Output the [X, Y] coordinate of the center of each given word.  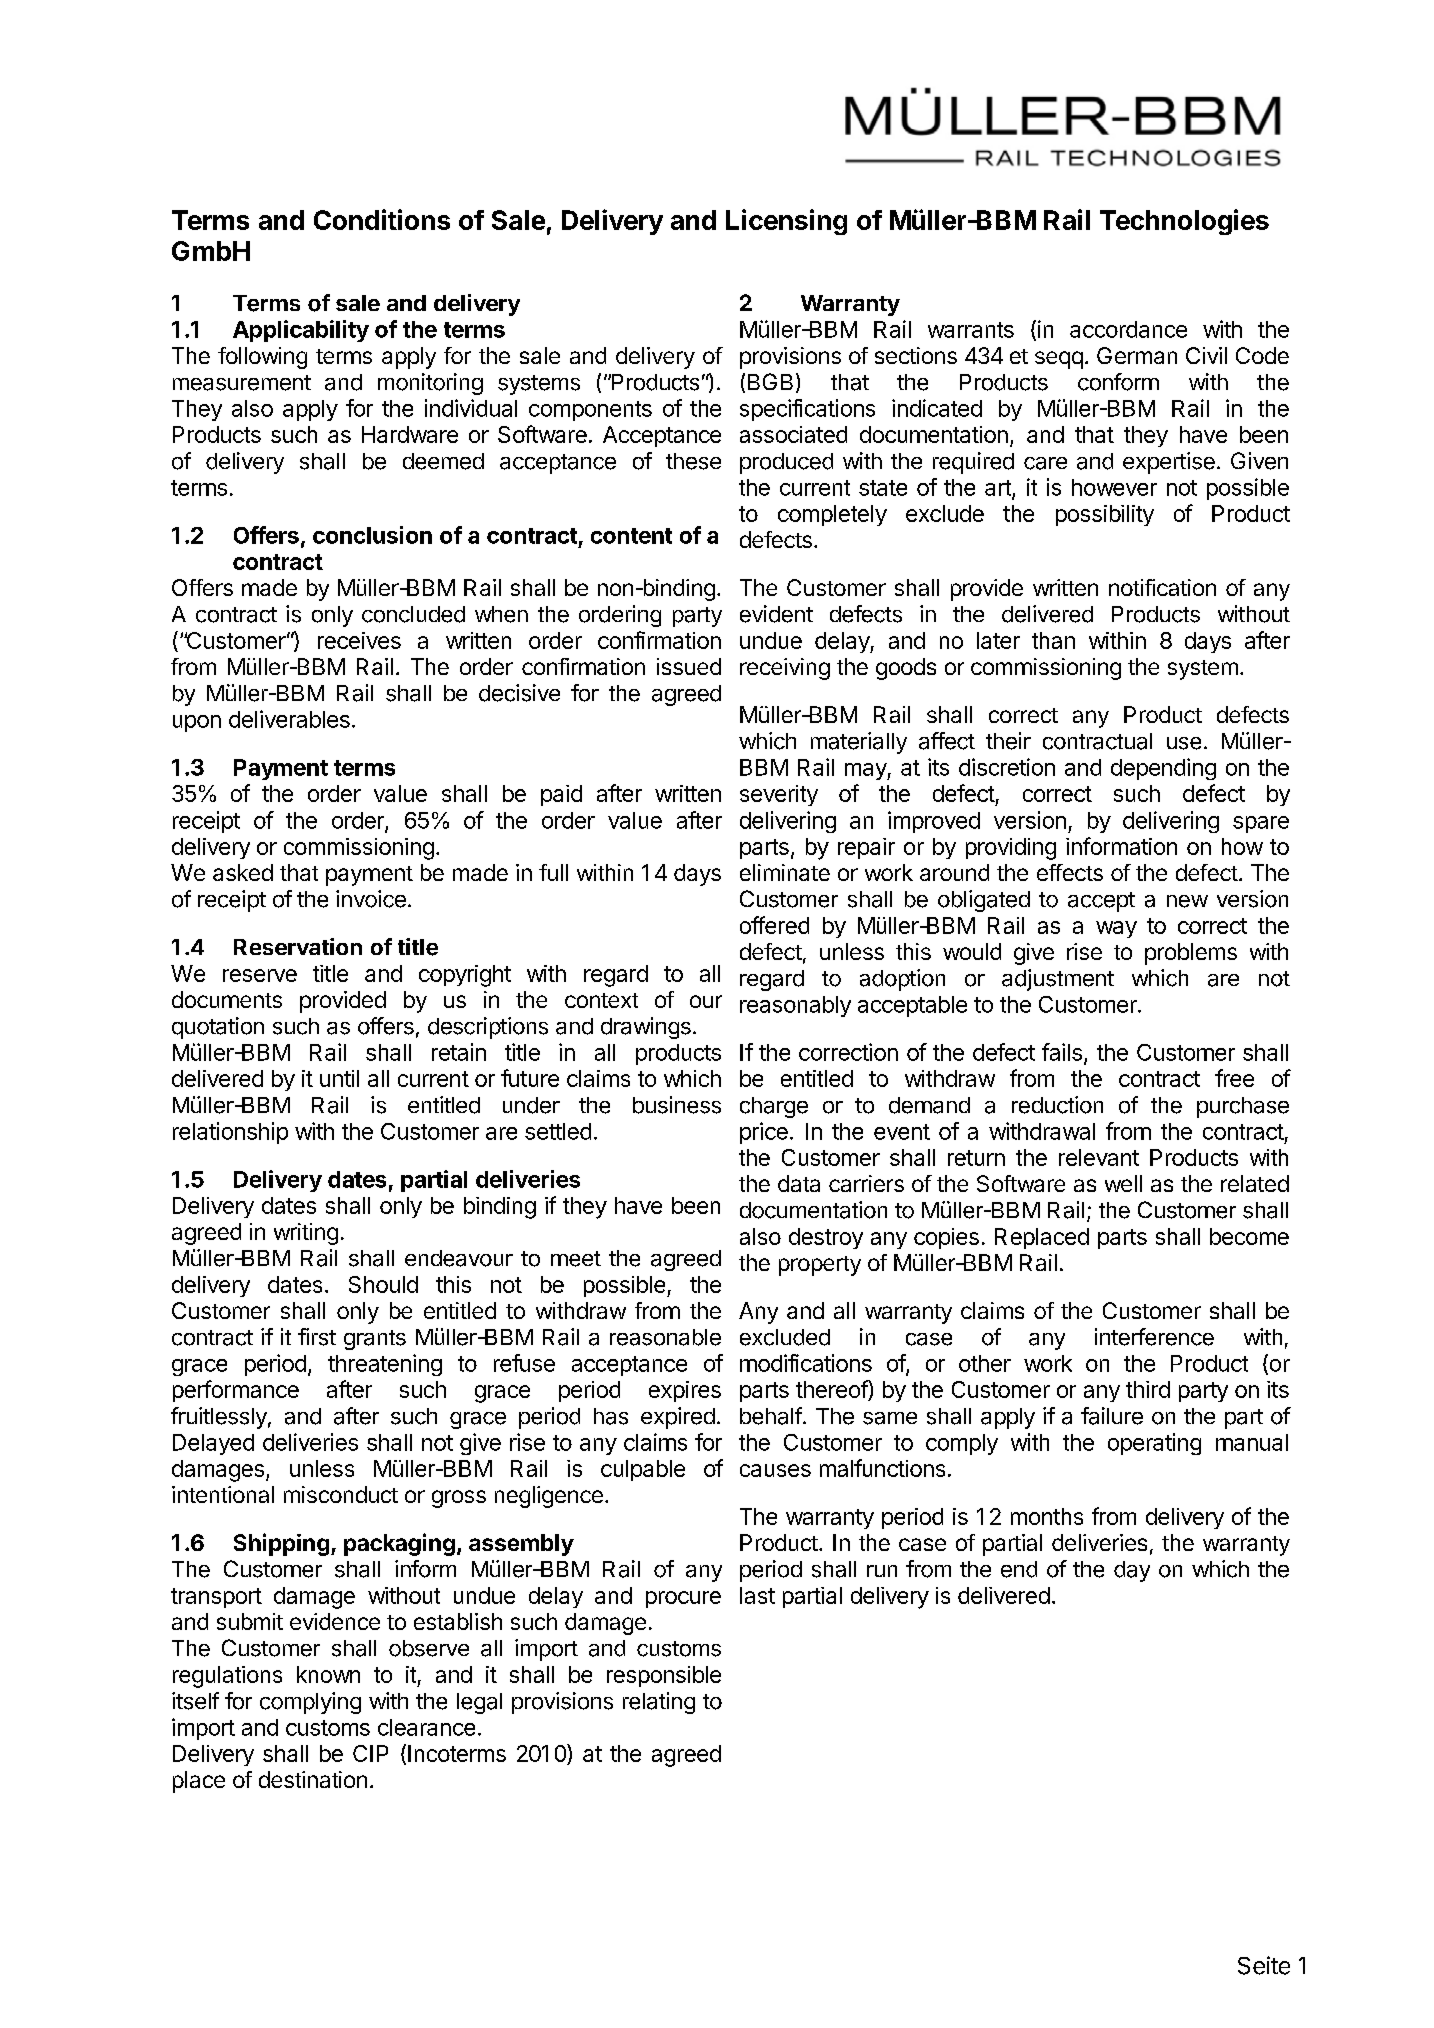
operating [1154, 1444]
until [339, 1078]
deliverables [289, 719]
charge [774, 1107]
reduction [1057, 1105]
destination [313, 1779]
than [1053, 640]
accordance [1128, 329]
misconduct [341, 1494]
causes [775, 1470]
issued [689, 666]
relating [659, 1703]
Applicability [301, 331]
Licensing [786, 222]
